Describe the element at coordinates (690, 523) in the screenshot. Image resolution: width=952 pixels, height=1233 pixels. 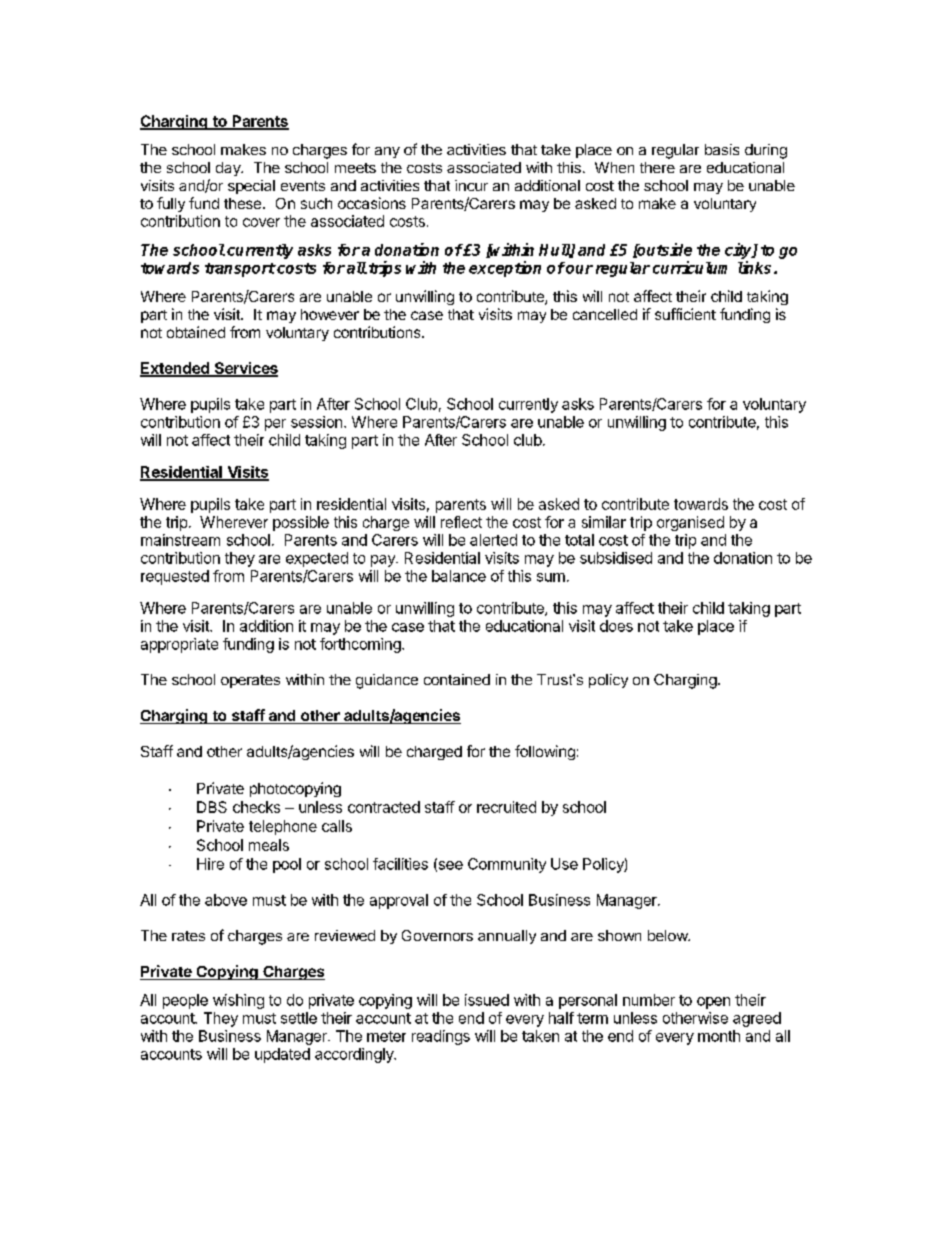
I see `organised` at that location.
